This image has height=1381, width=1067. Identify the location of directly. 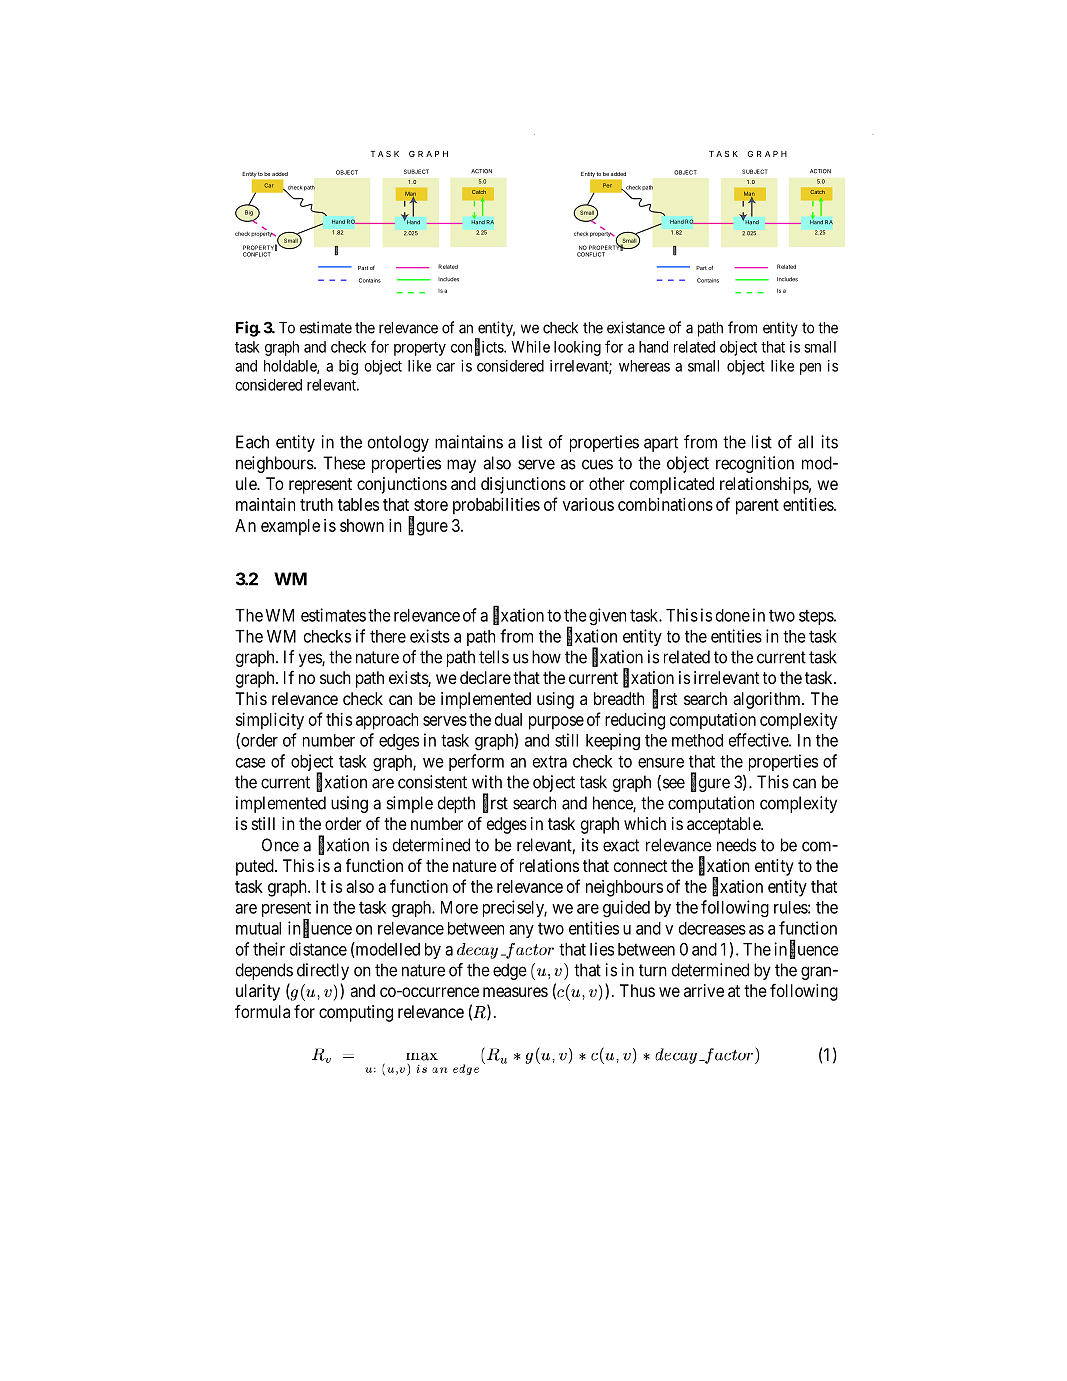
(323, 971).
